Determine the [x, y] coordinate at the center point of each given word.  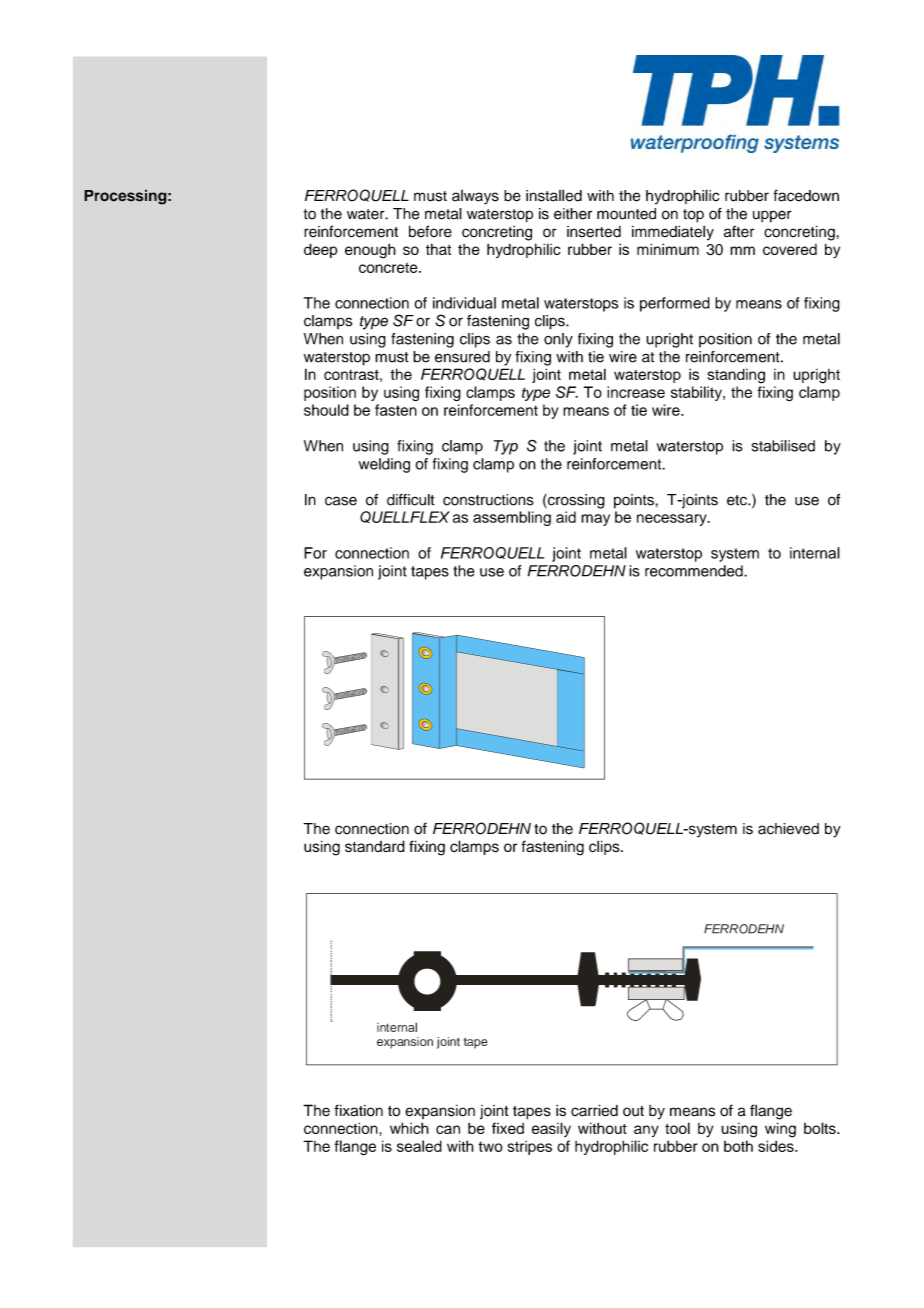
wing [780, 1130]
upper [772, 216]
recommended [695, 571]
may [595, 520]
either [573, 214]
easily [551, 1129]
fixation [358, 1110]
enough [370, 251]
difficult [411, 500]
